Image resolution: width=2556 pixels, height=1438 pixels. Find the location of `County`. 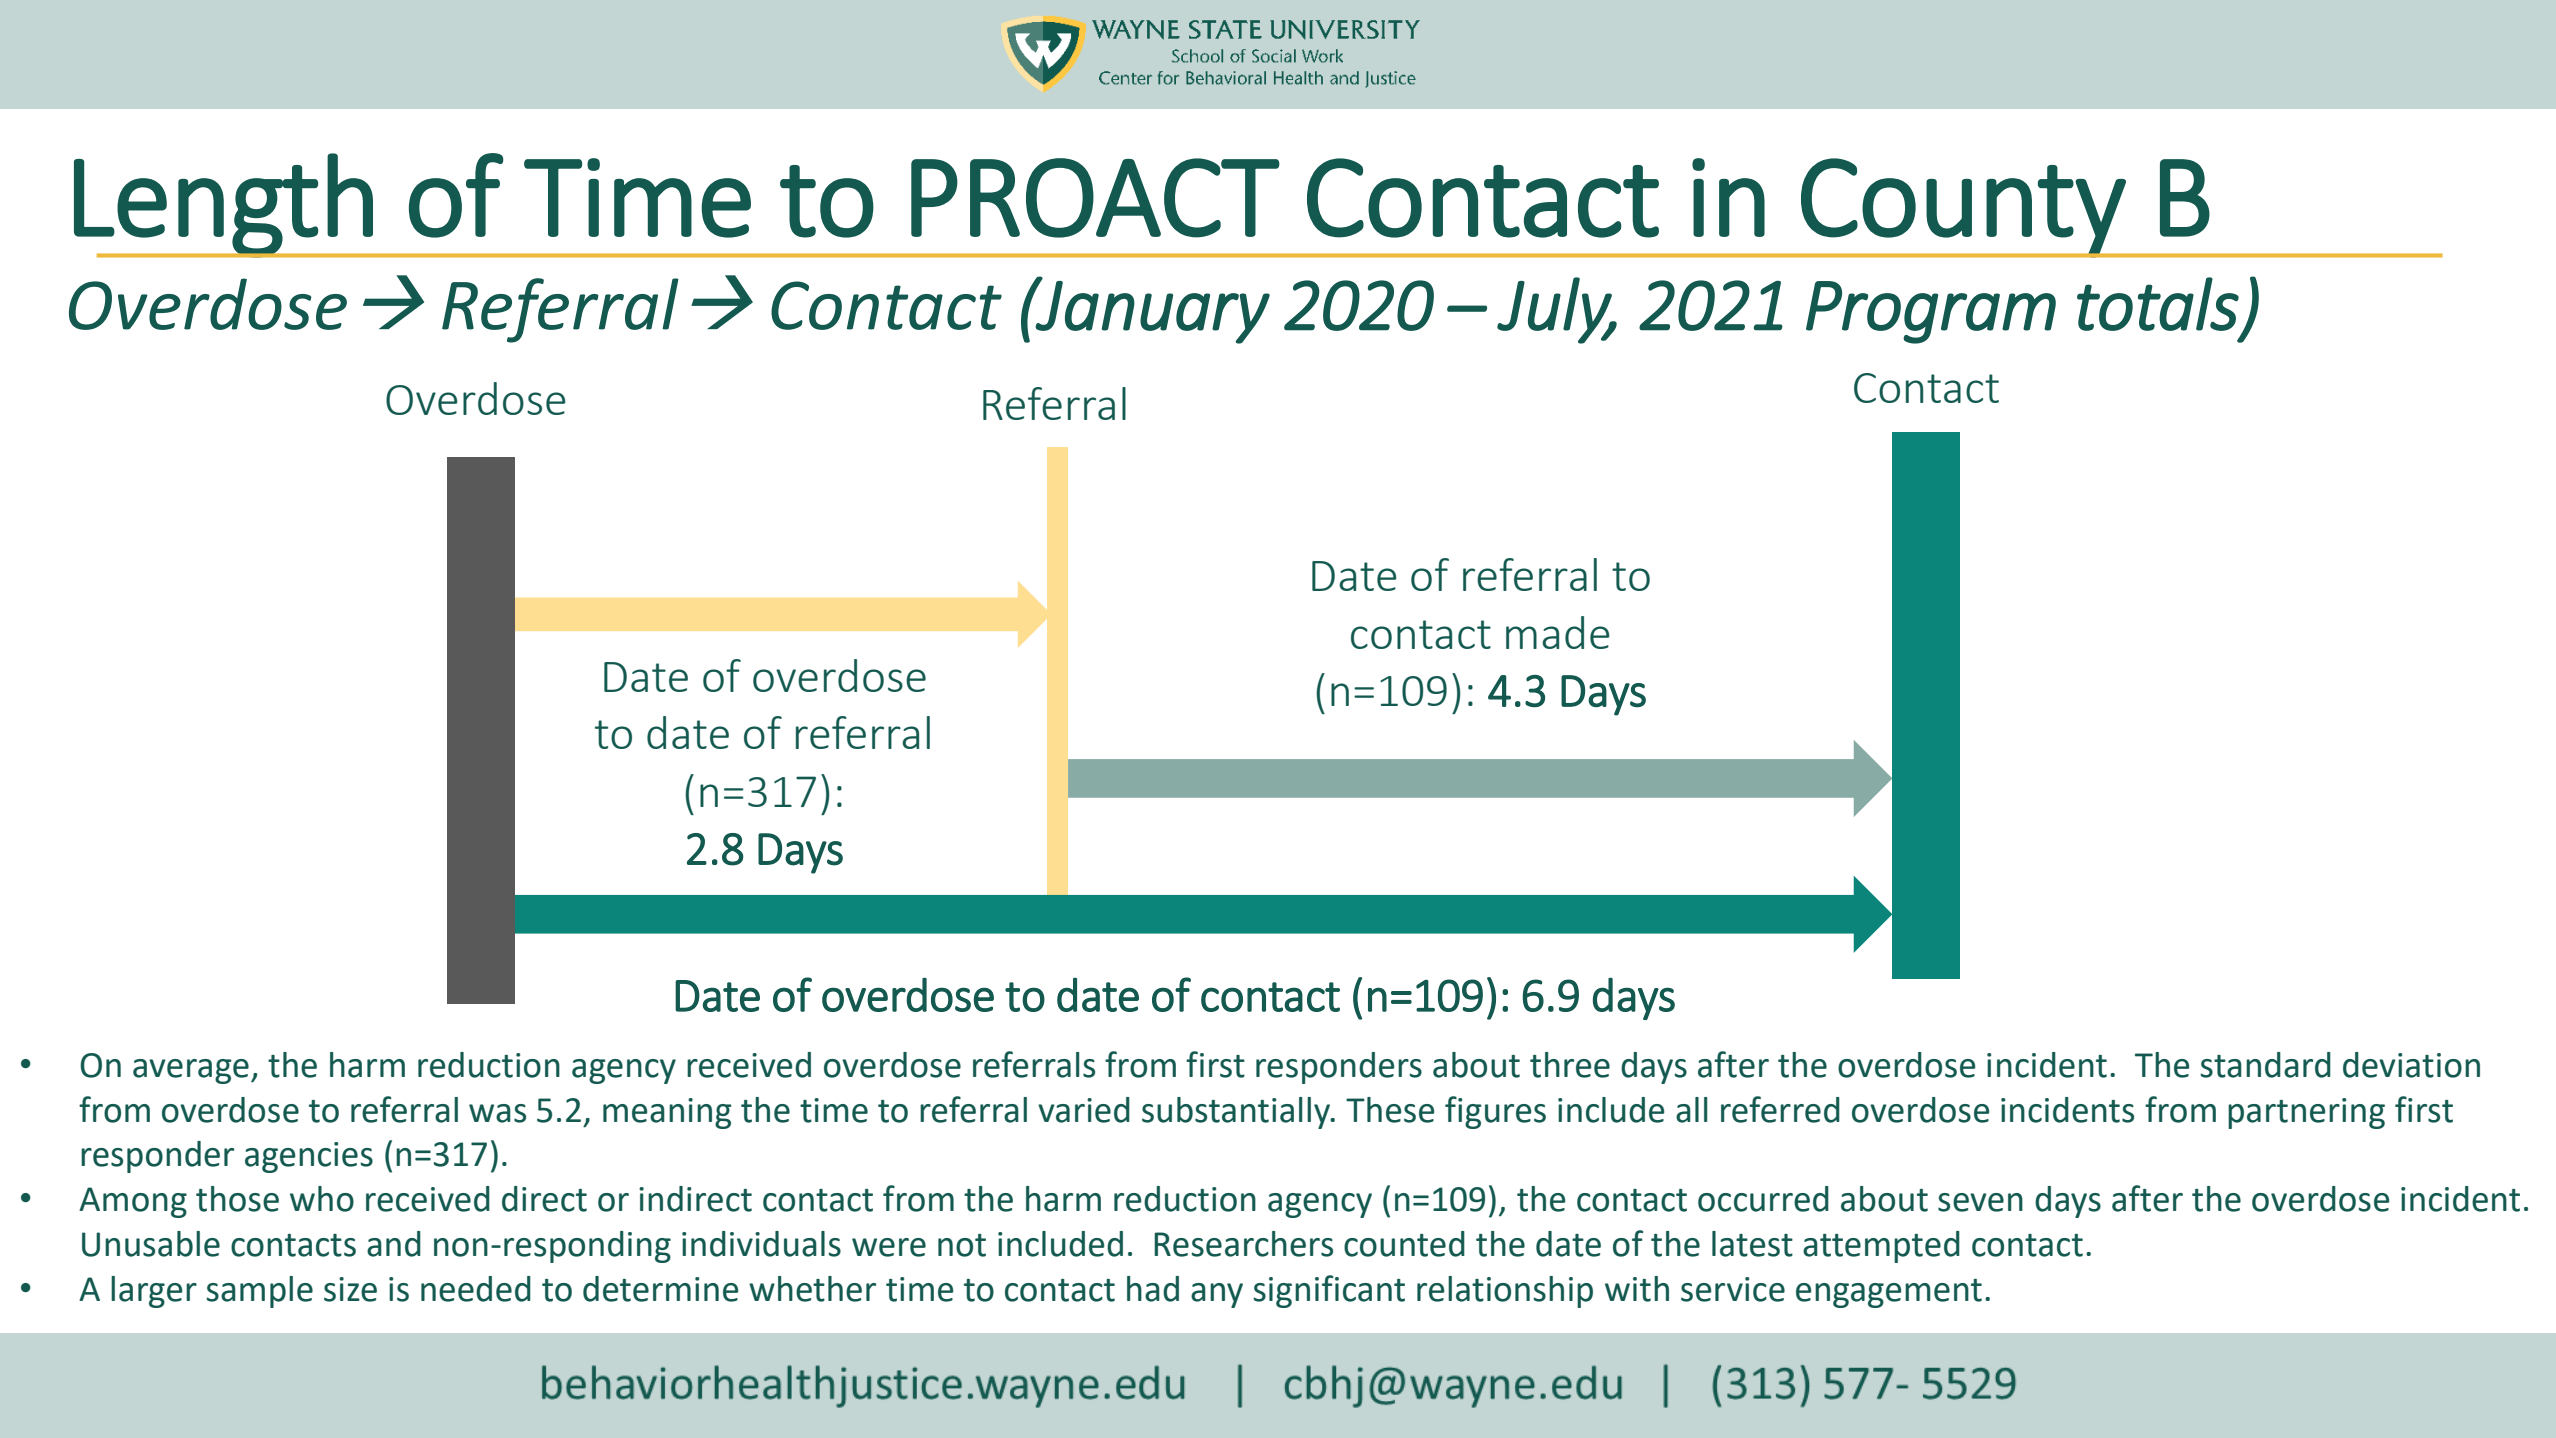

County is located at coordinates (1963, 208).
